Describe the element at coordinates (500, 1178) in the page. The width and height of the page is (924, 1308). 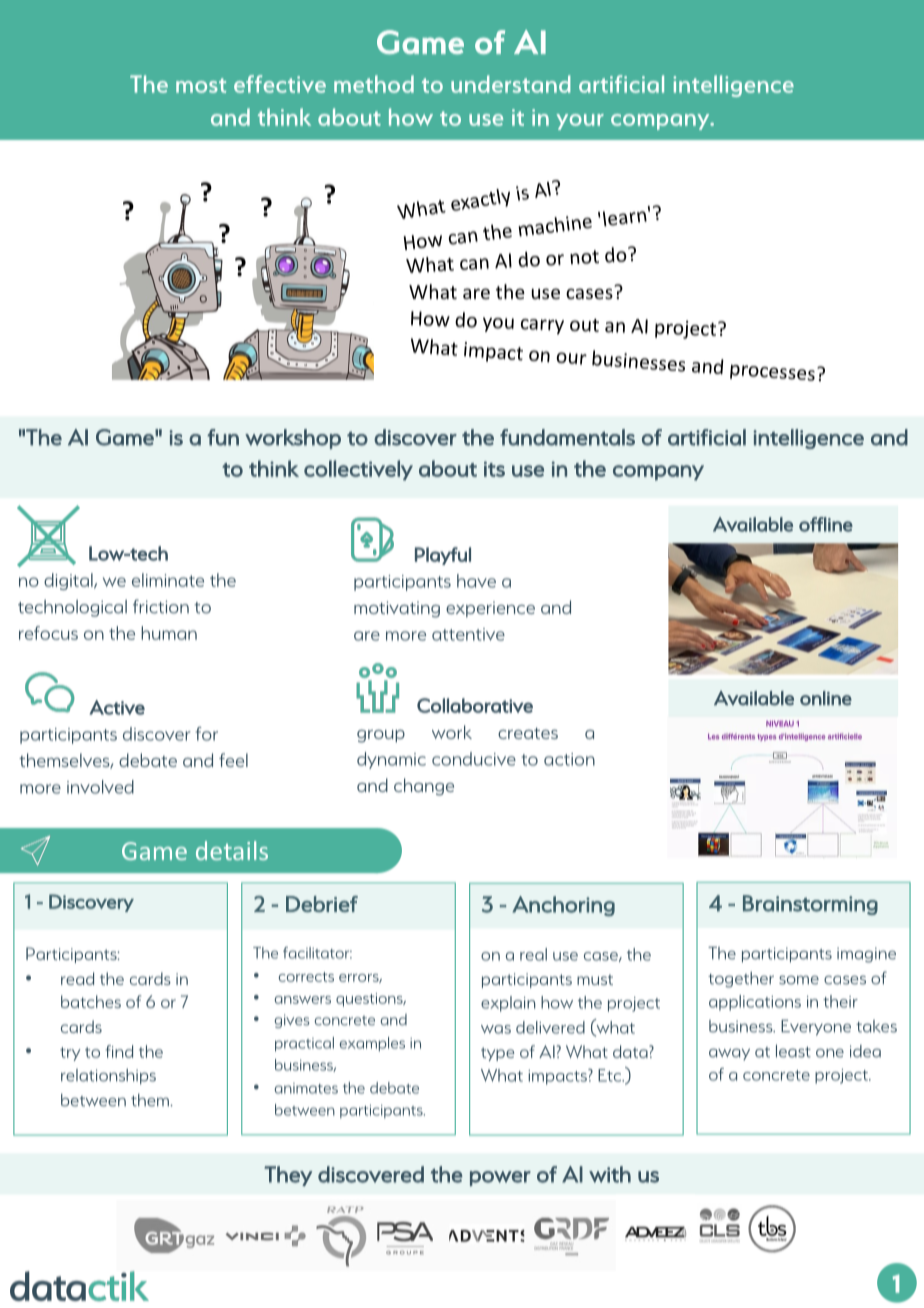
I see `power` at that location.
